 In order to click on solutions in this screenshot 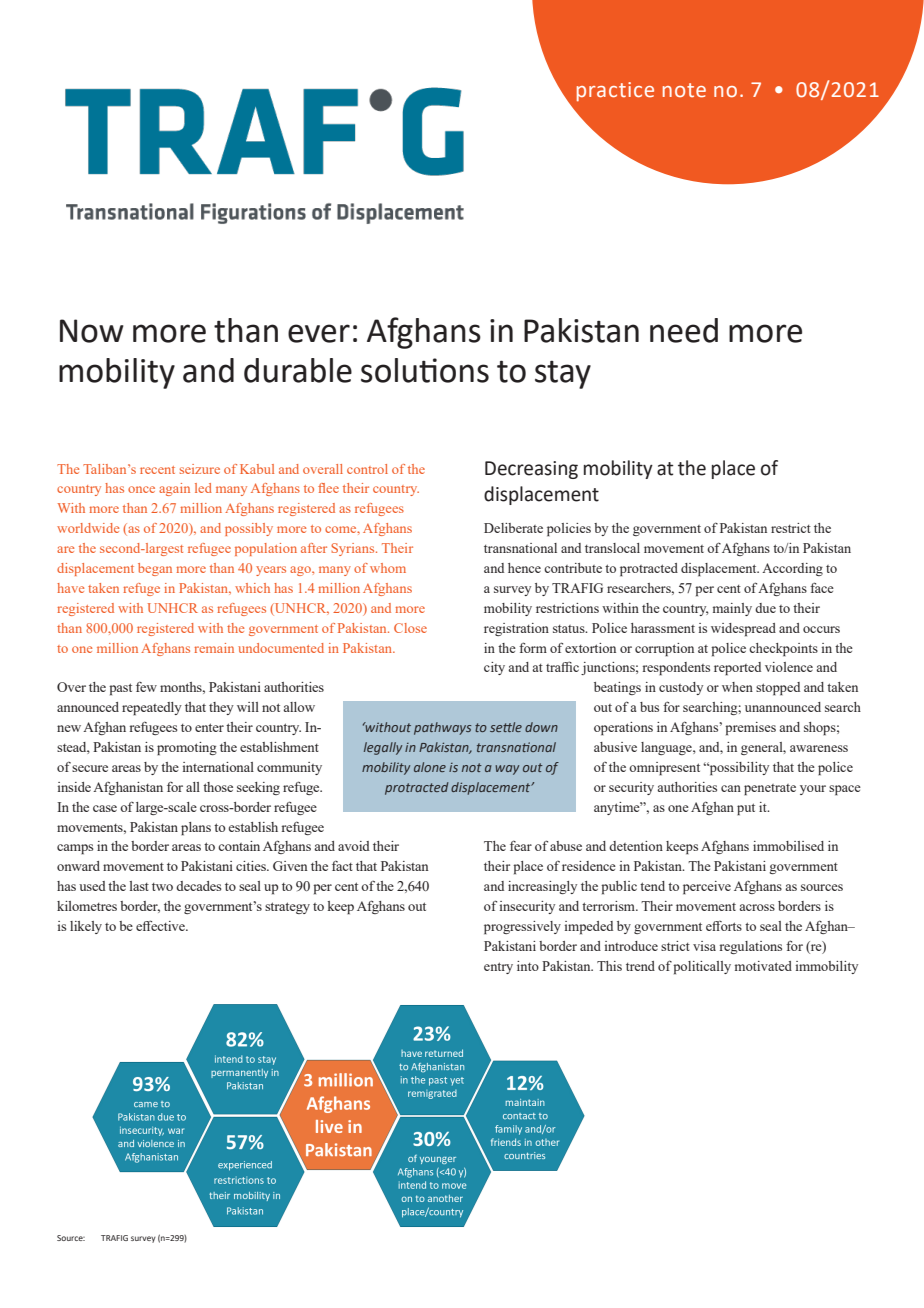, I will do `click(425, 370)`.
